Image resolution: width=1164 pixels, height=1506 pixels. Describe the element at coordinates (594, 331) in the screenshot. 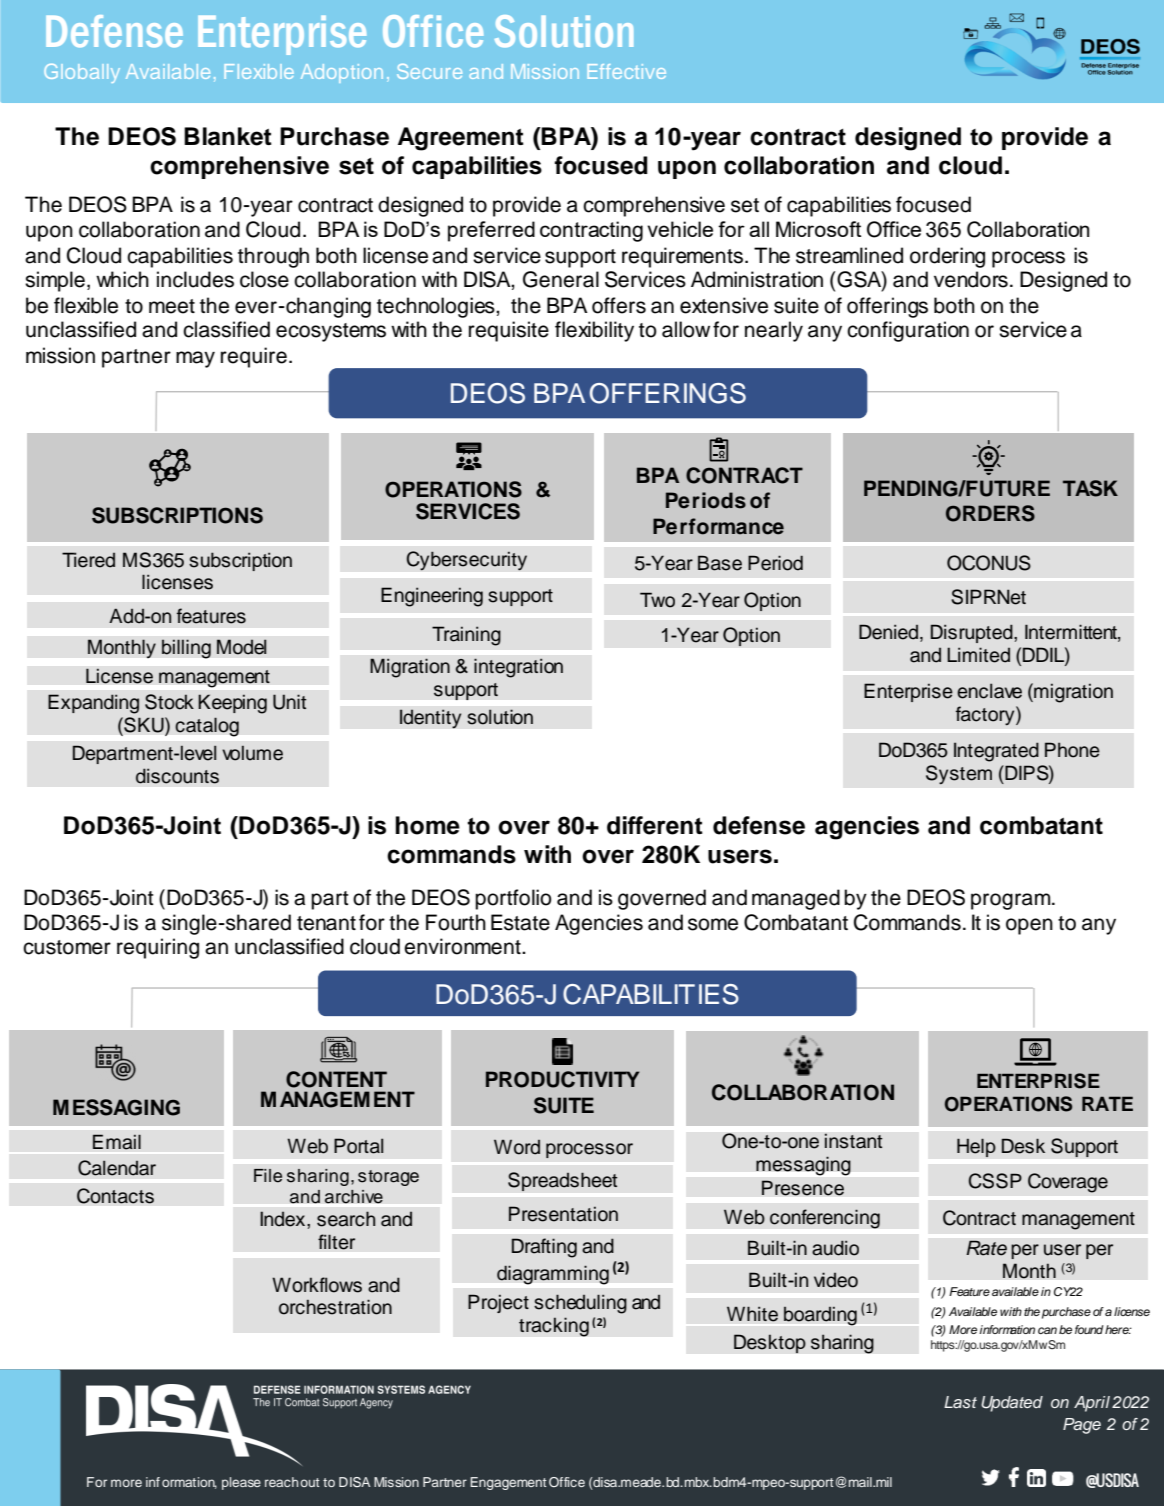

I see `flexibility` at that location.
